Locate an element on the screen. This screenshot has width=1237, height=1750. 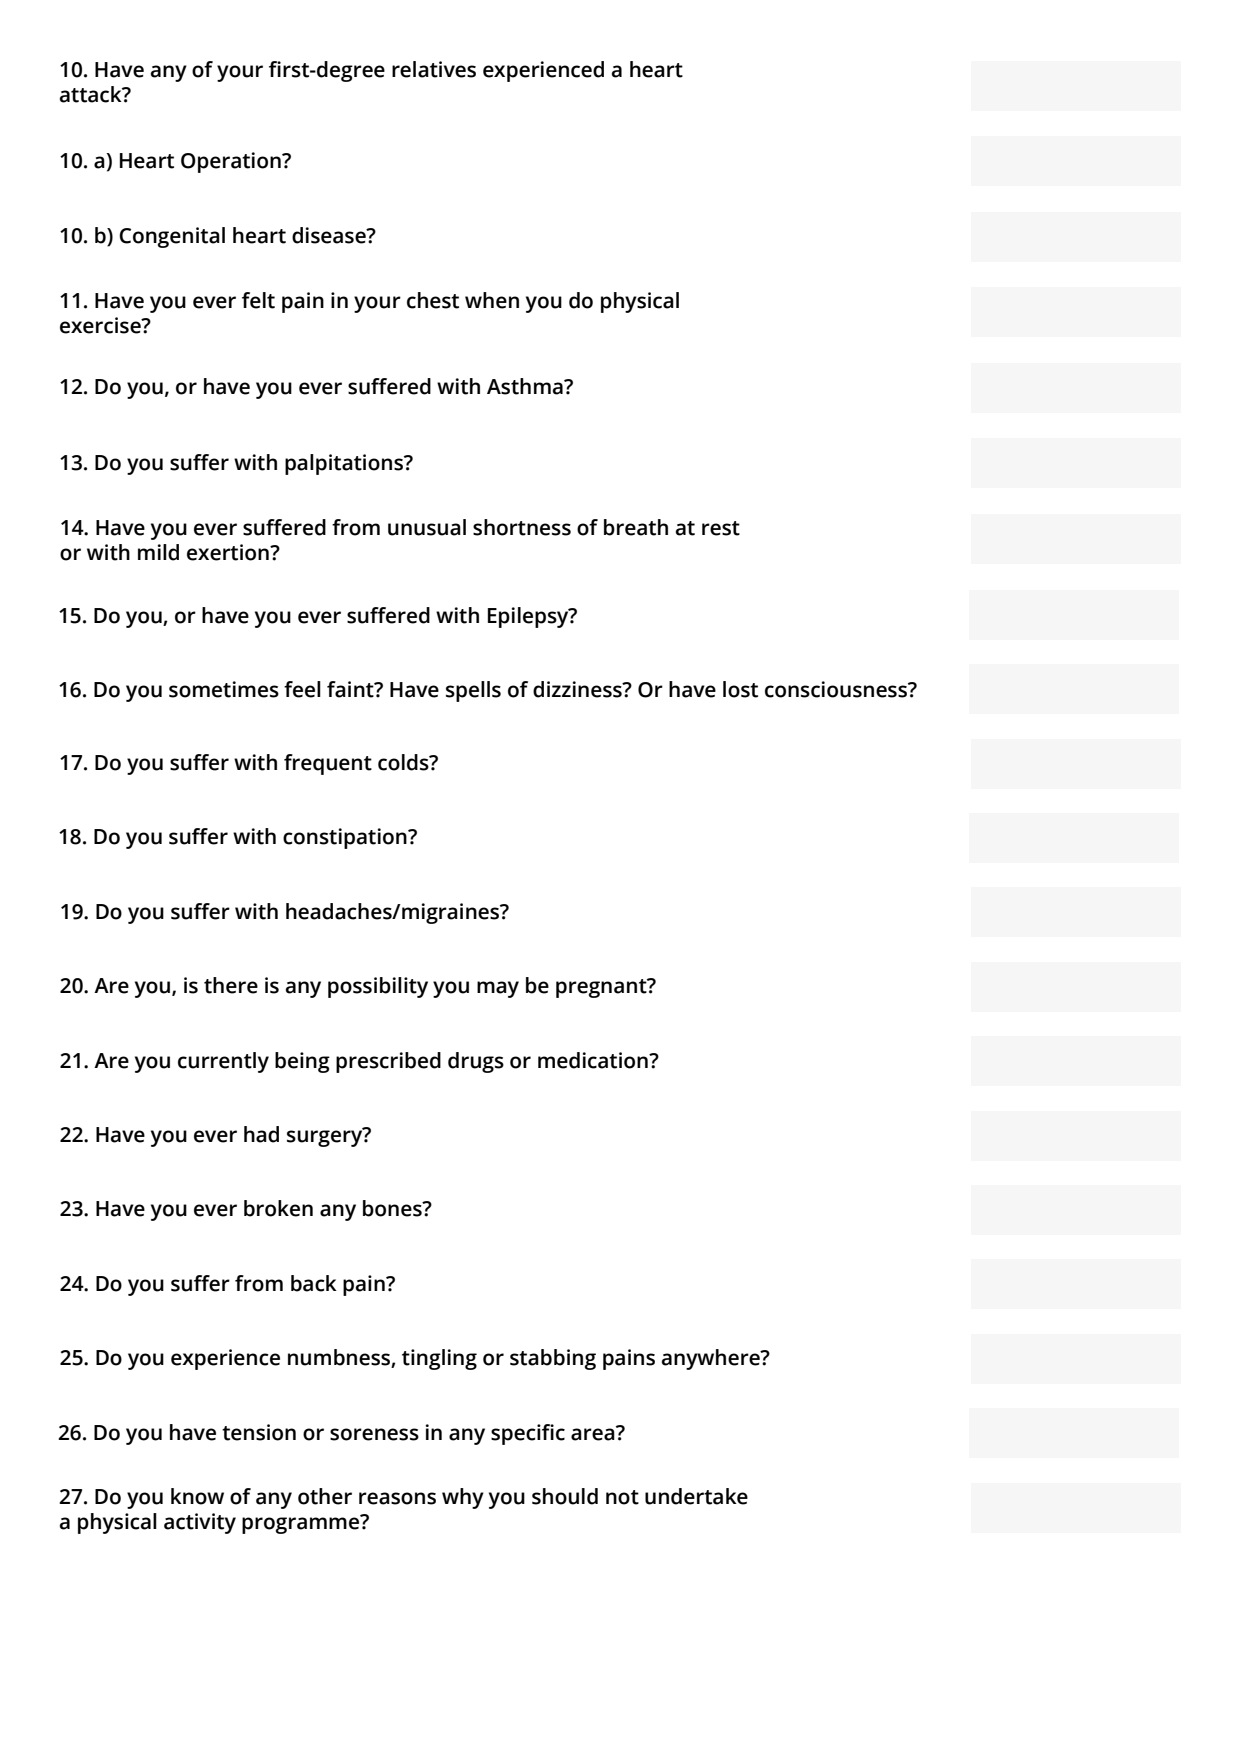
drugs is located at coordinates (476, 1062).
